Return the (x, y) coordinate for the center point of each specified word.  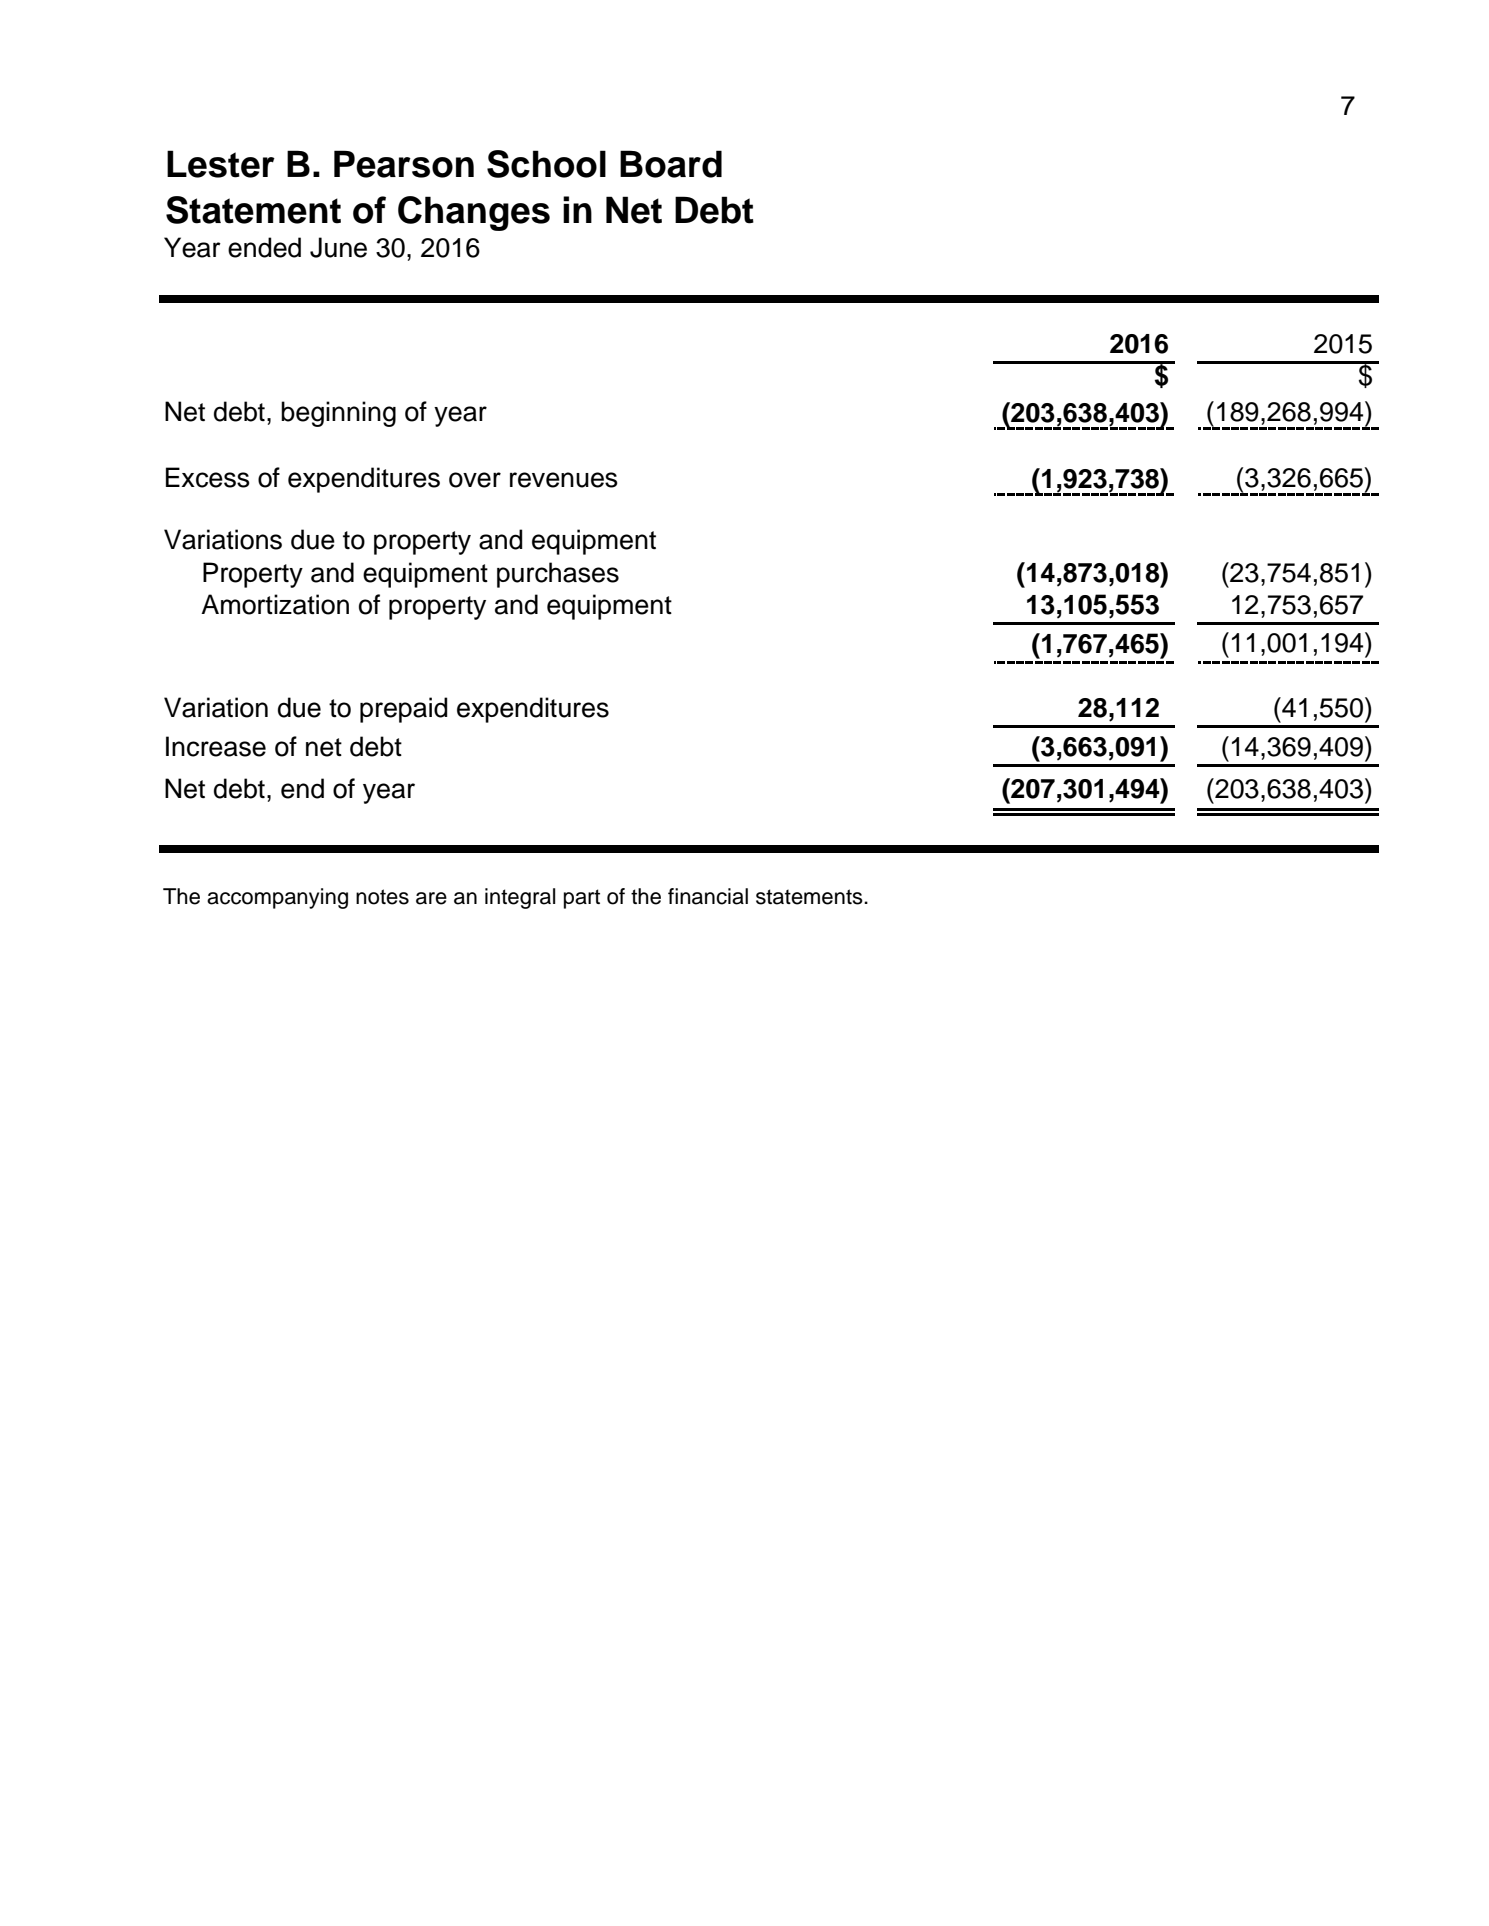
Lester (221, 164)
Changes (474, 213)
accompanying (277, 898)
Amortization (275, 604)
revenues (564, 480)
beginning (338, 414)
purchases (558, 575)
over (475, 480)
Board (671, 164)
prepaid (404, 710)
